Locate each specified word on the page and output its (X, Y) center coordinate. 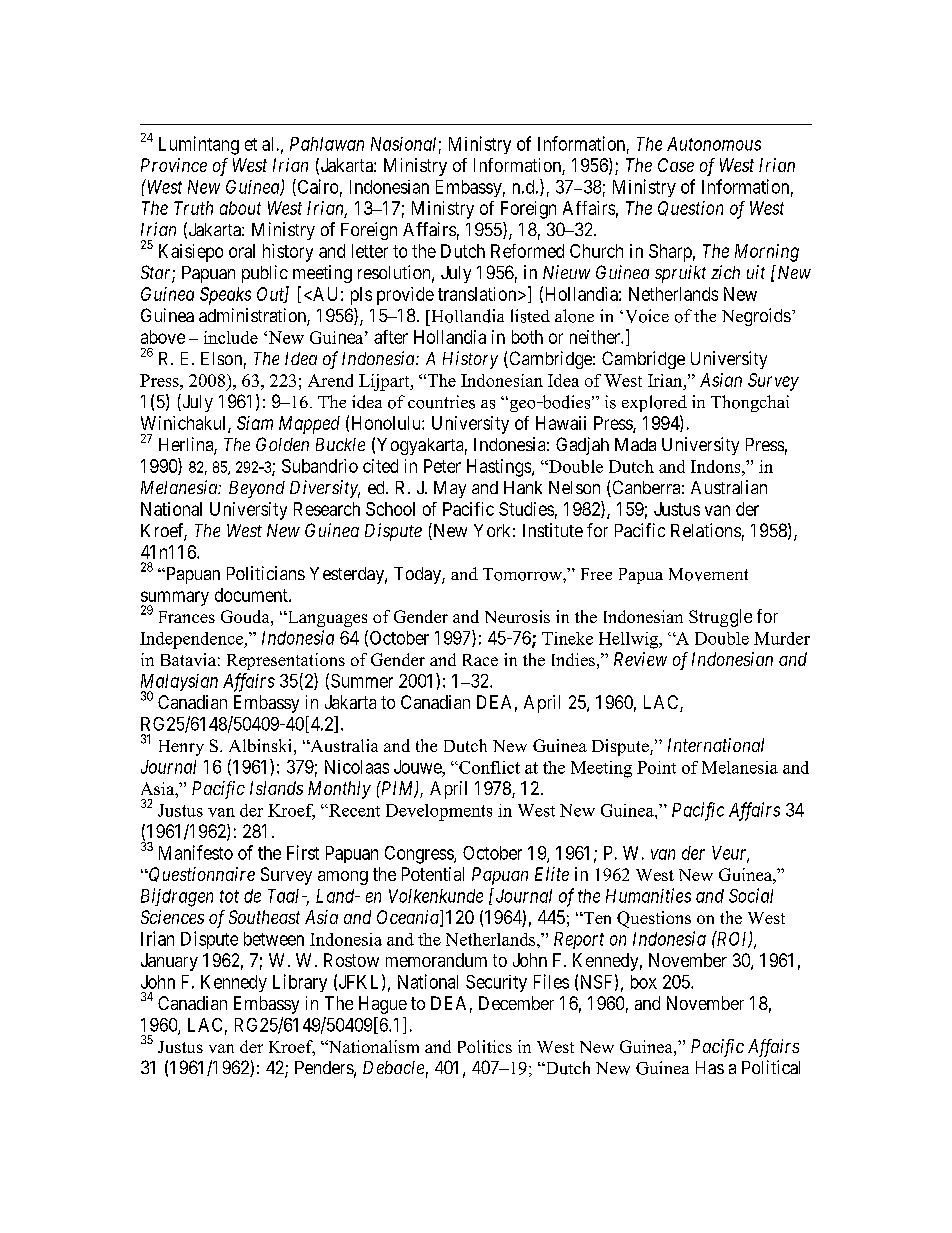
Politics (485, 1046)
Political (771, 1067)
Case (676, 165)
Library (300, 983)
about (240, 208)
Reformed (527, 251)
